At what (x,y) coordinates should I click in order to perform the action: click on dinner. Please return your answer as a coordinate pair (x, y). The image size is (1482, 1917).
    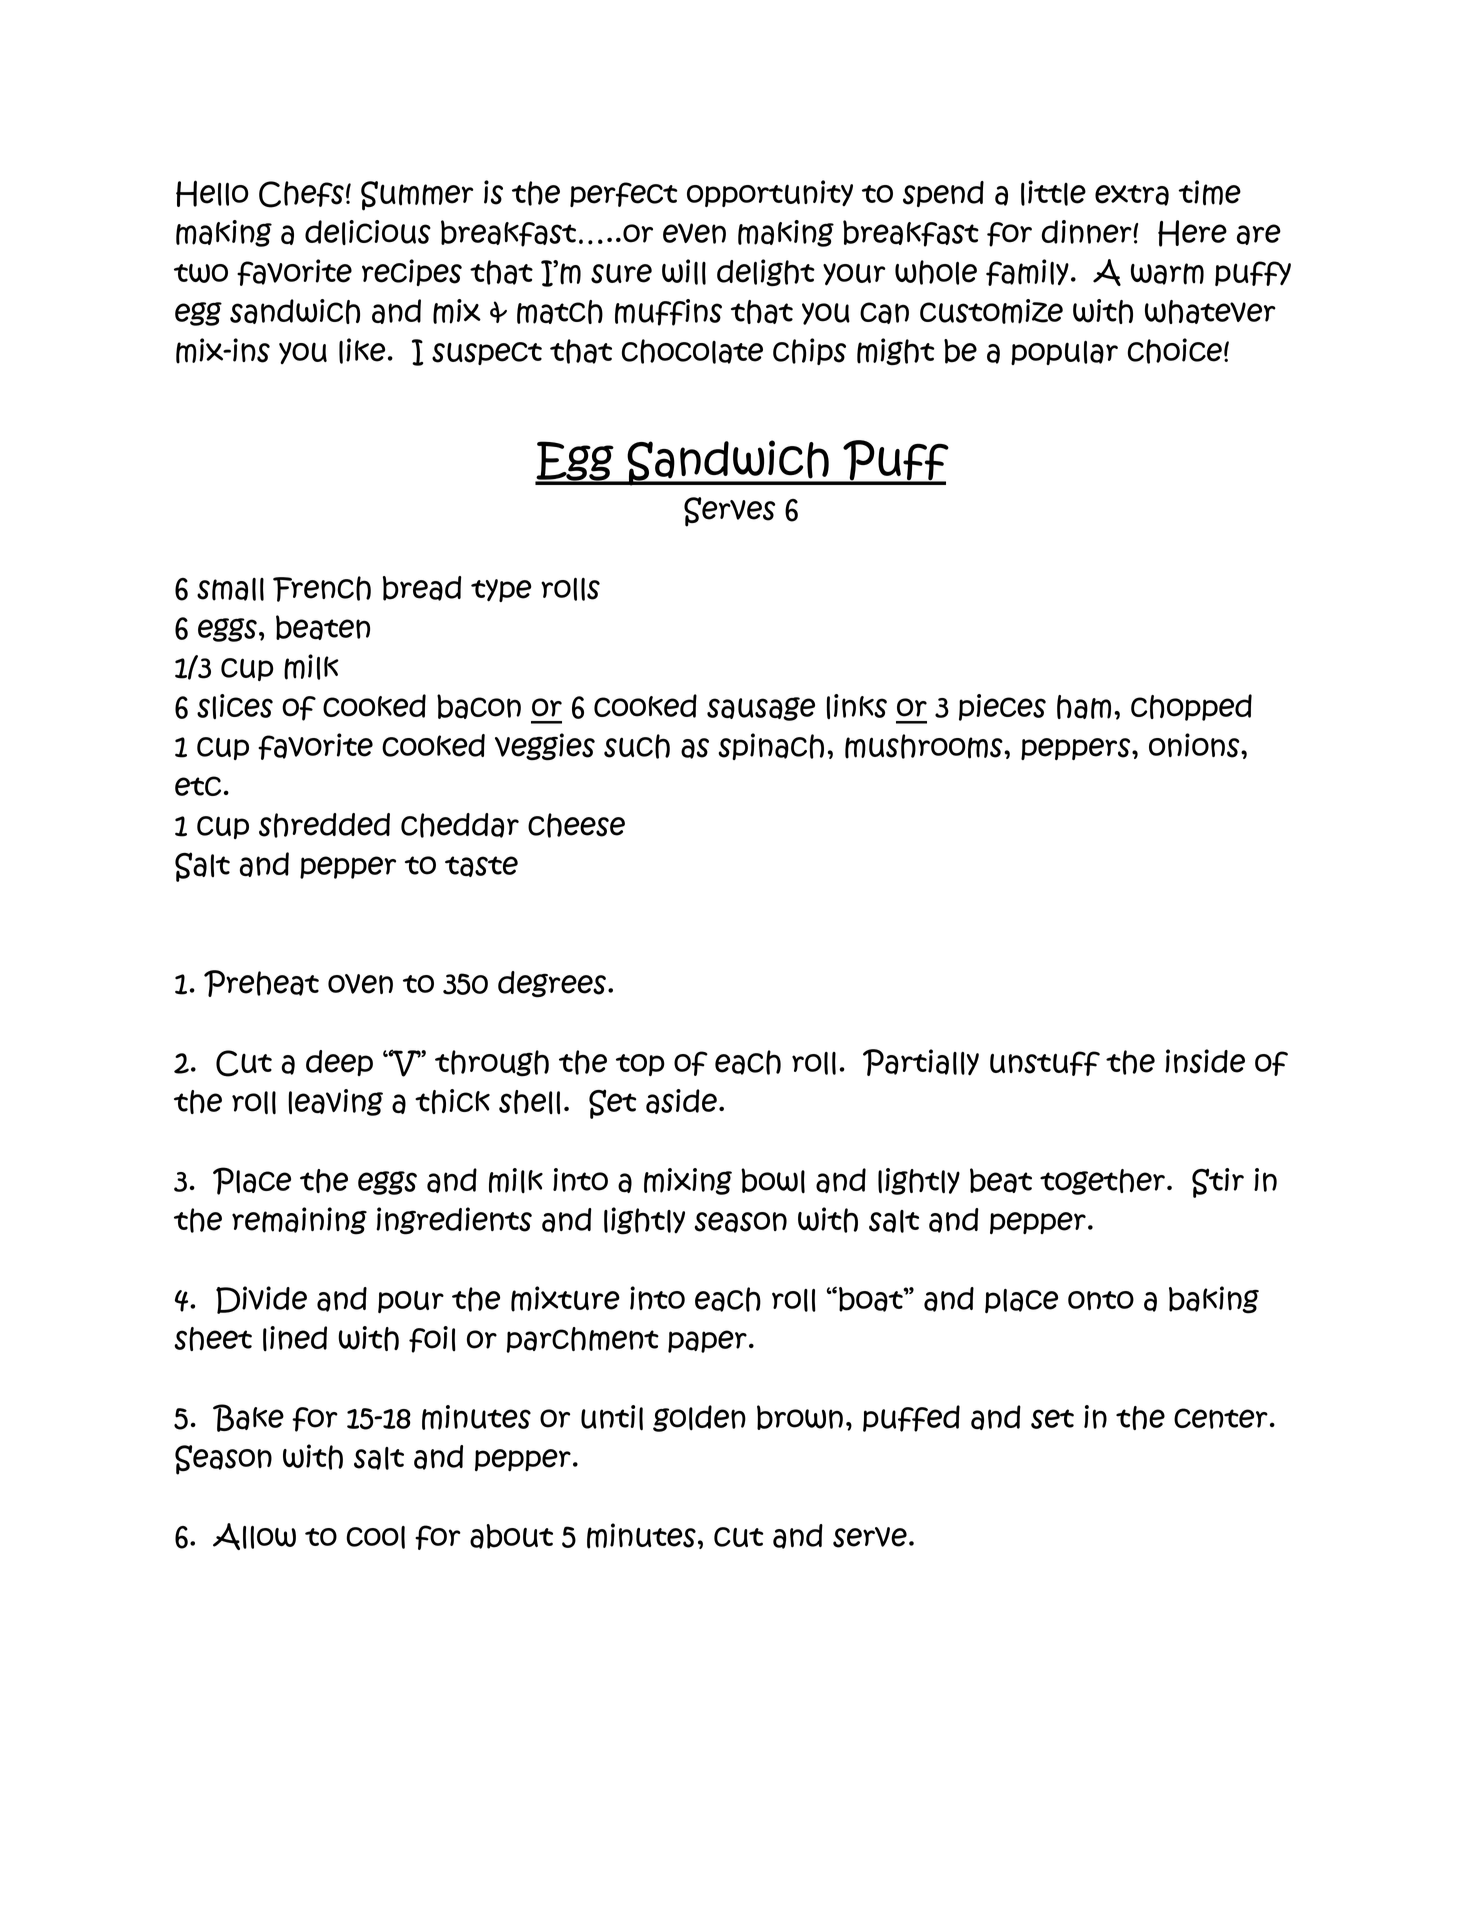
    Looking at the image, I should click on (1088, 232).
